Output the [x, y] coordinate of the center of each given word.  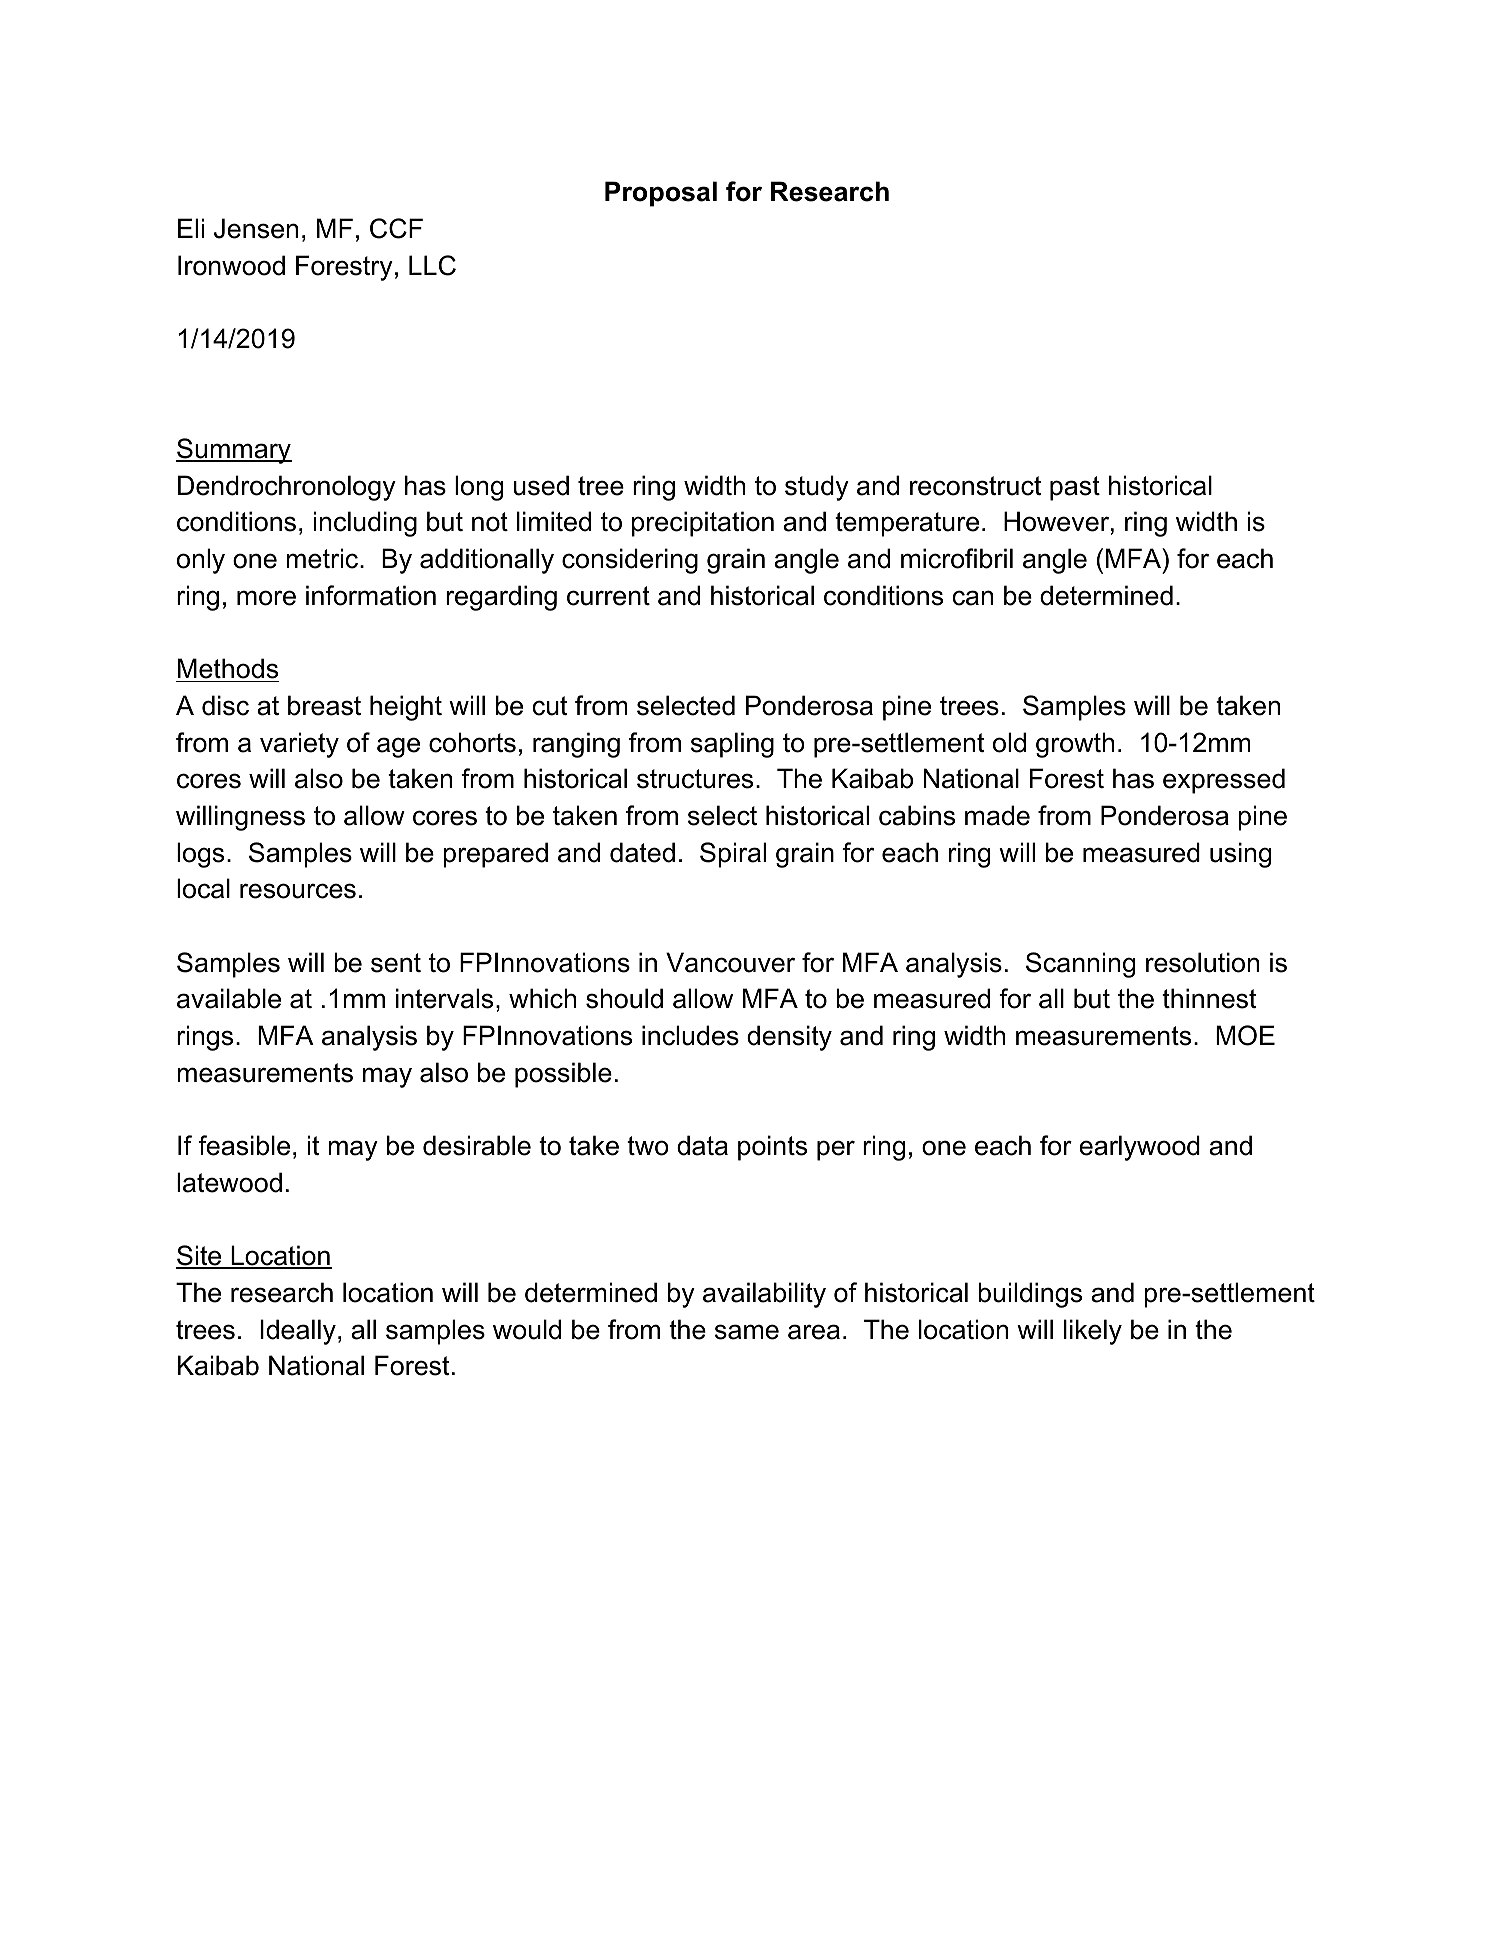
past [1075, 488]
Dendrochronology [287, 488]
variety [299, 745]
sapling [732, 745]
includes [690, 1035]
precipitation [703, 524]
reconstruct [975, 486]
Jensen [256, 228]
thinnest [1209, 998]
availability [764, 1295]
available [229, 998]
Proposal [661, 194]
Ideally [298, 1332]
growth [1075, 745]
